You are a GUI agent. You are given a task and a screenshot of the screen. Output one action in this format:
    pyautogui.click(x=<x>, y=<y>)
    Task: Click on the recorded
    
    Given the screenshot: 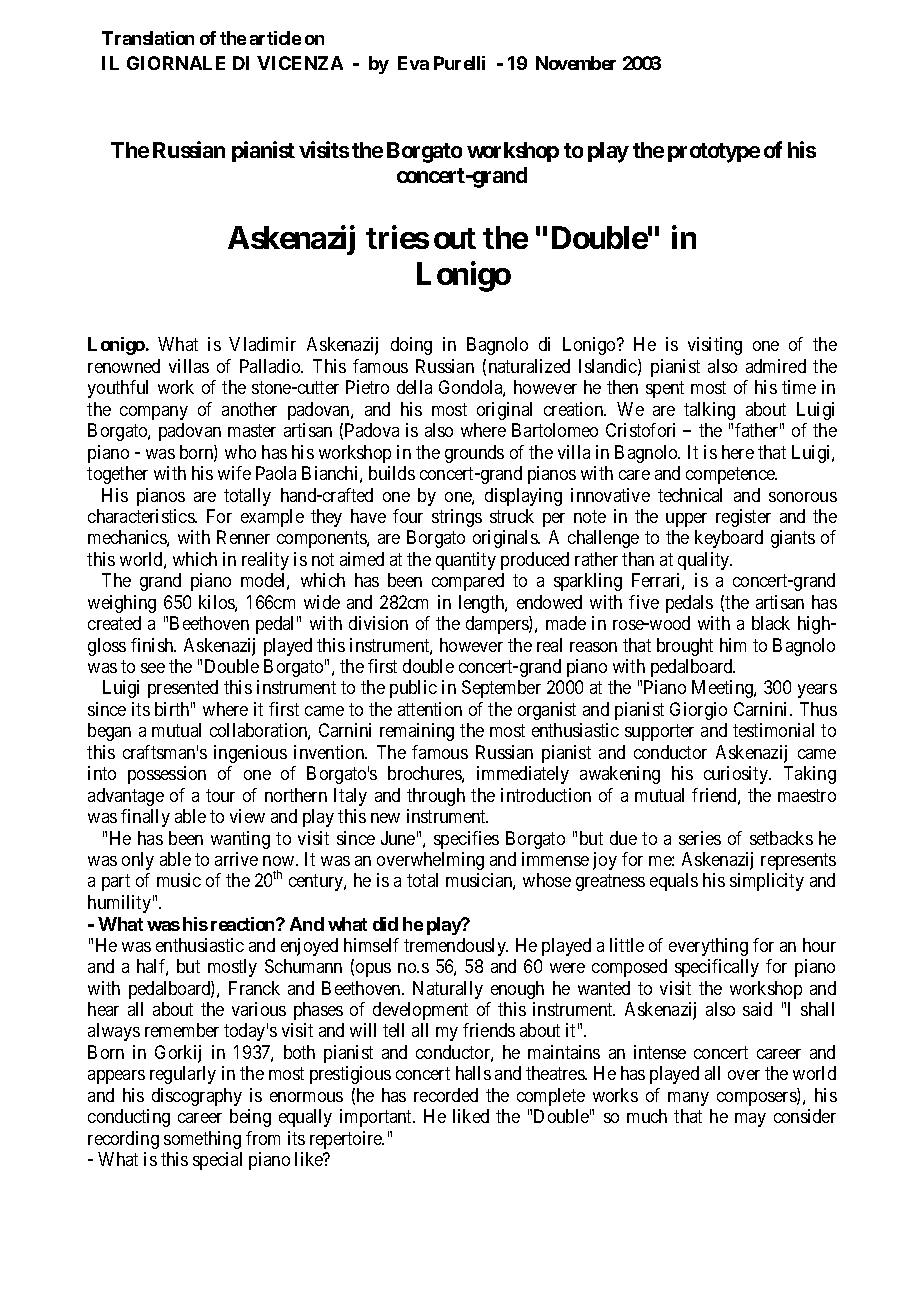 What is the action you would take?
    pyautogui.click(x=446, y=1095)
